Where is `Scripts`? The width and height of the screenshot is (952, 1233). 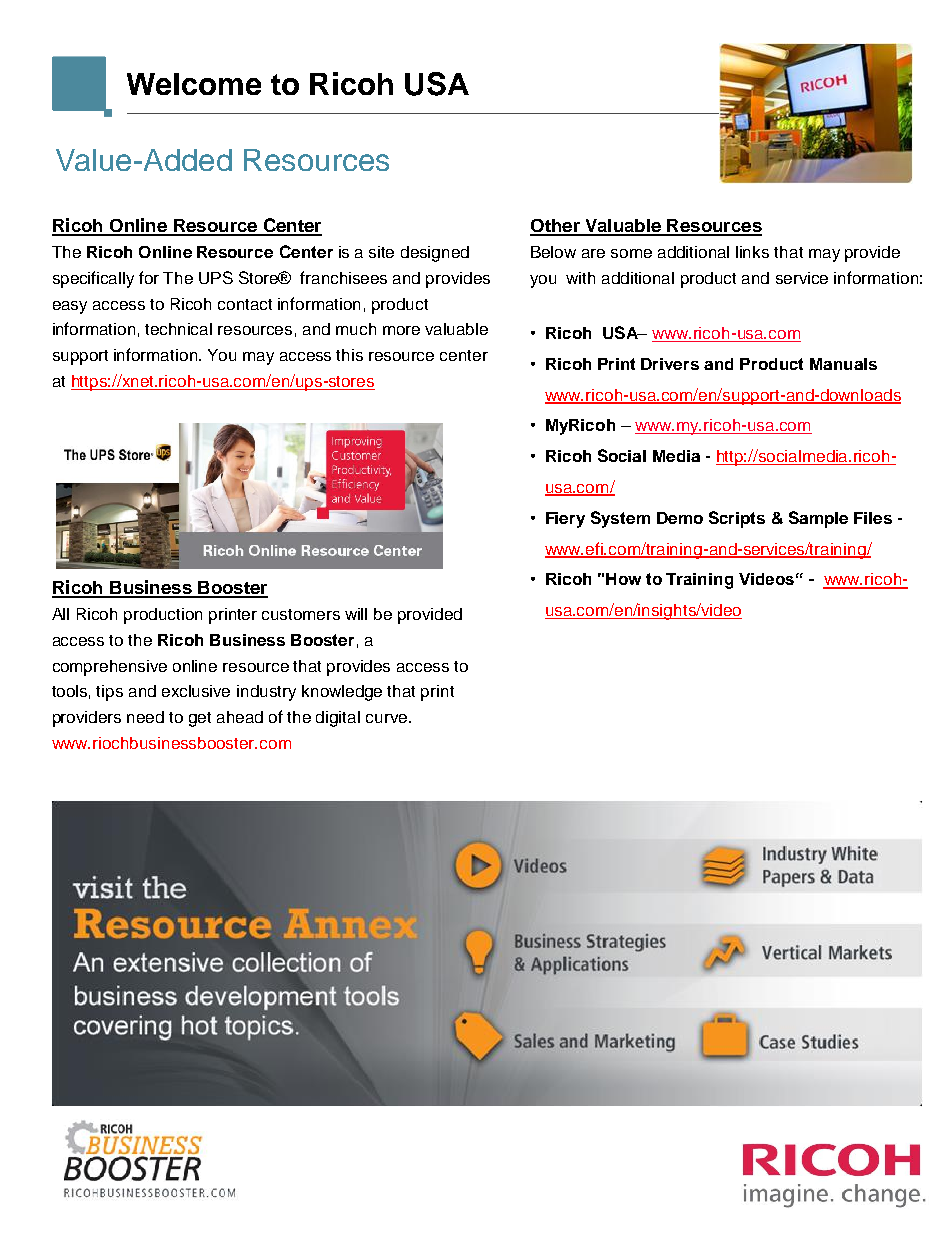
Scripts is located at coordinates (737, 519).
